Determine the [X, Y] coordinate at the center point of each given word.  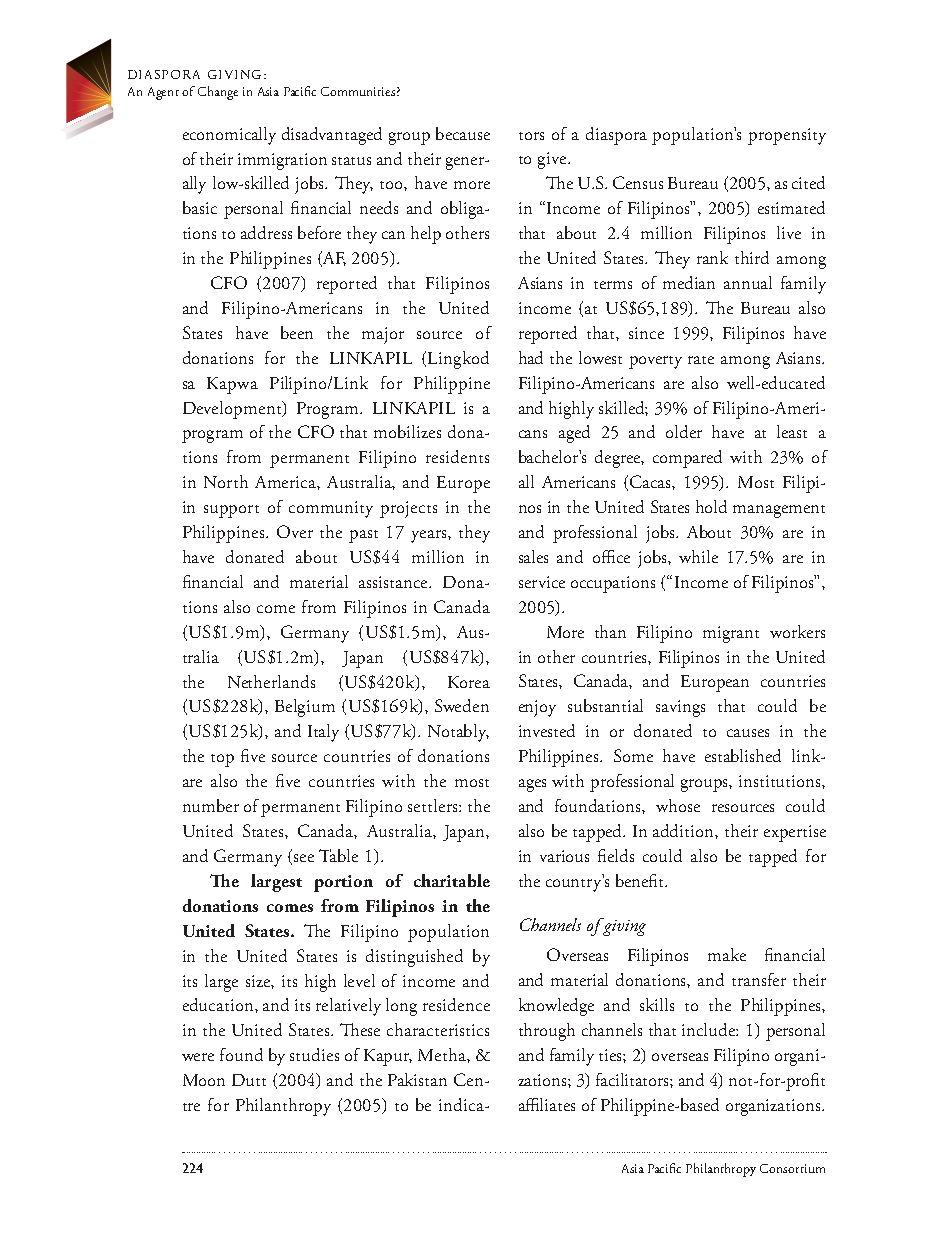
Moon [204, 1080]
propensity [787, 136]
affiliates [547, 1104]
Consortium [792, 1168]
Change [218, 93]
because [463, 133]
